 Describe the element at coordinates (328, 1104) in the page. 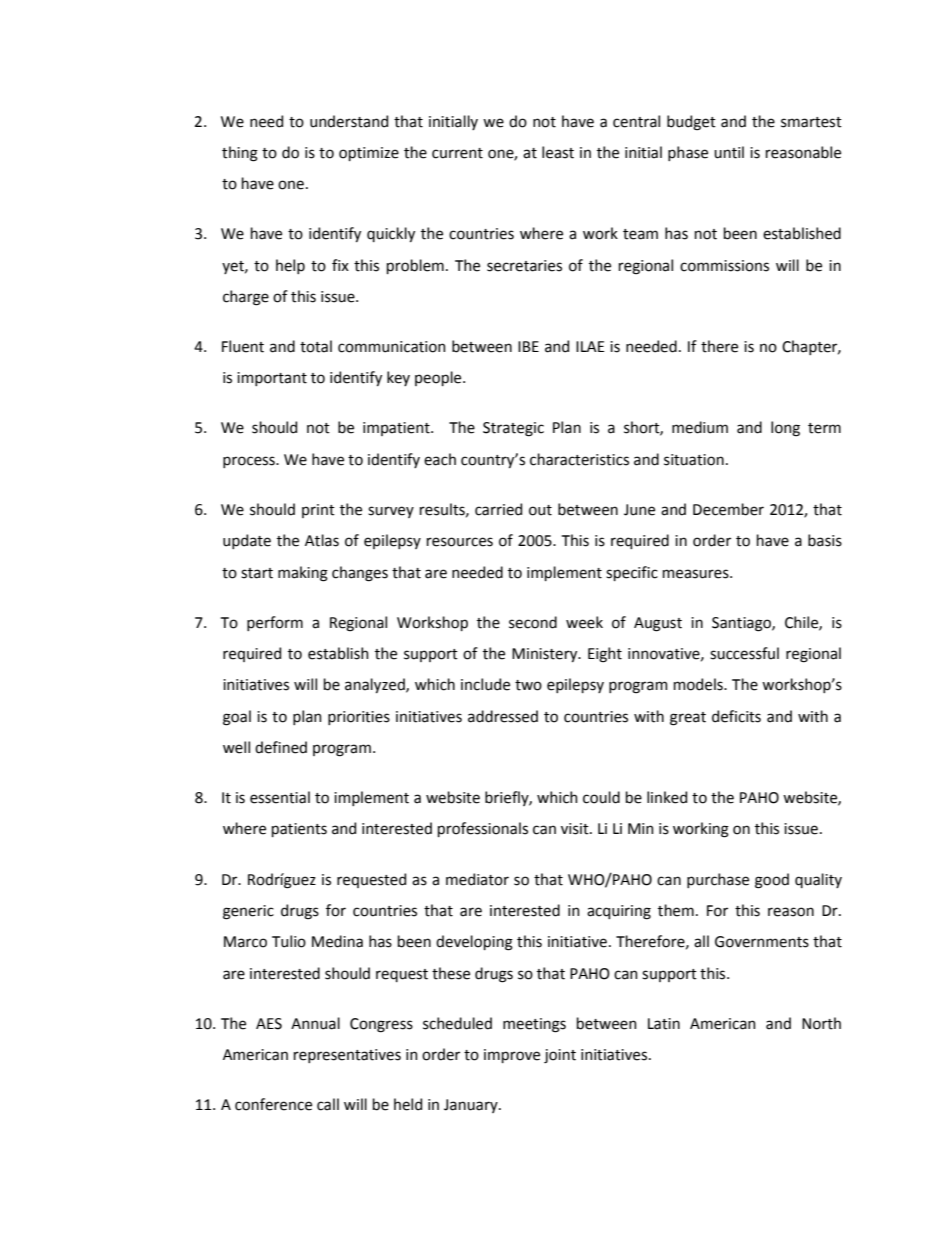

I see `call` at that location.
